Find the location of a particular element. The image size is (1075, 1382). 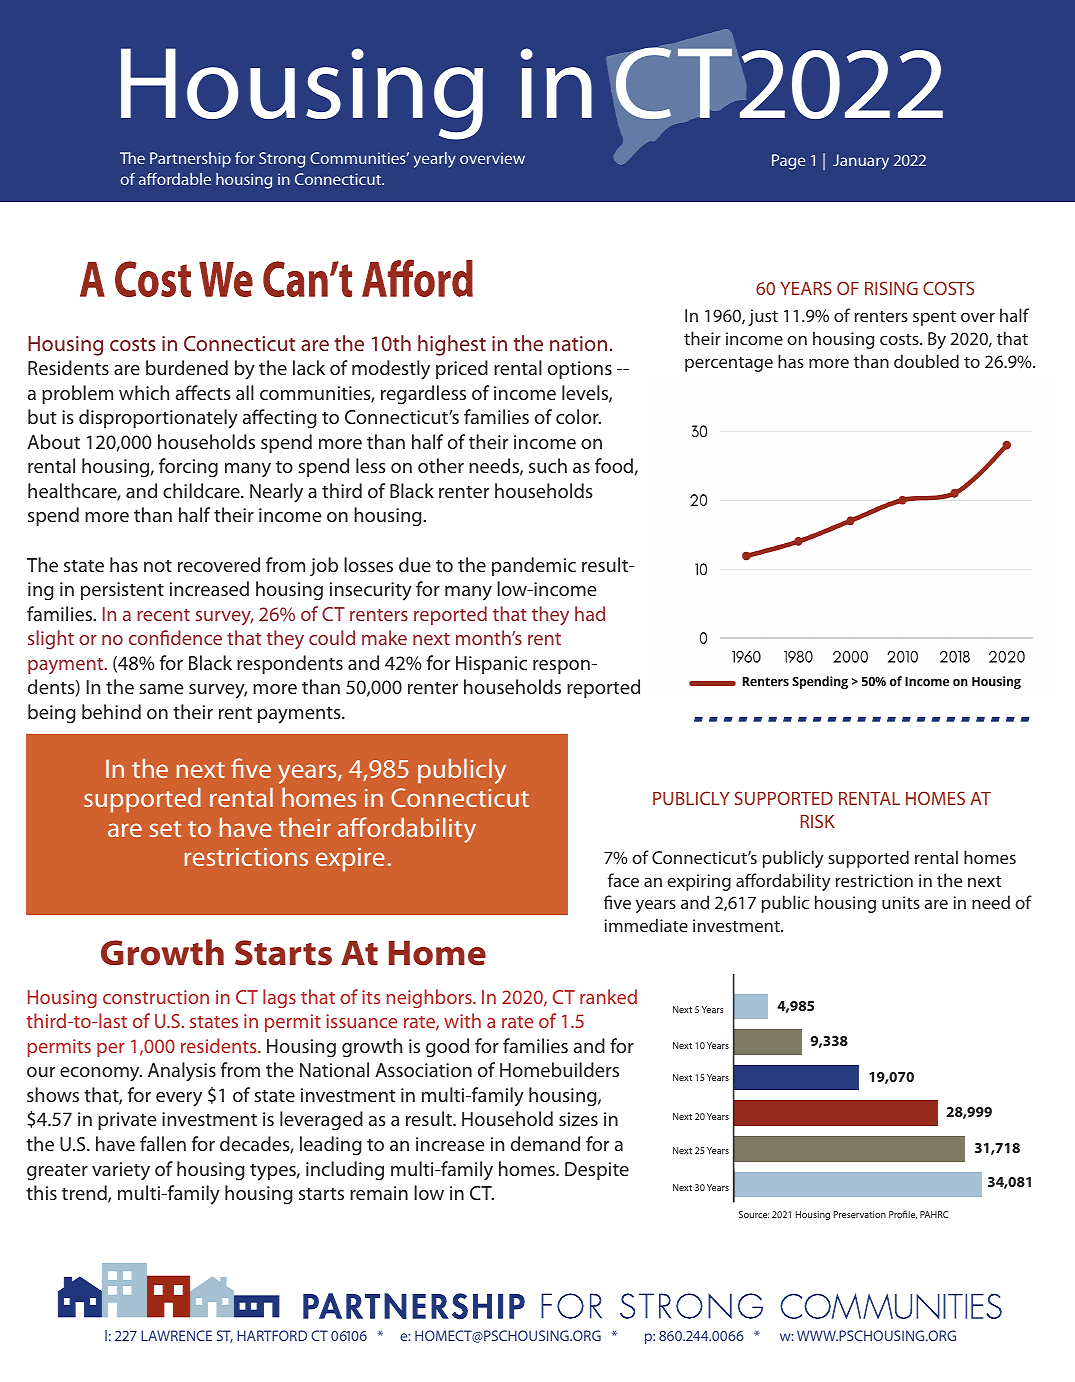

had is located at coordinates (590, 613).
